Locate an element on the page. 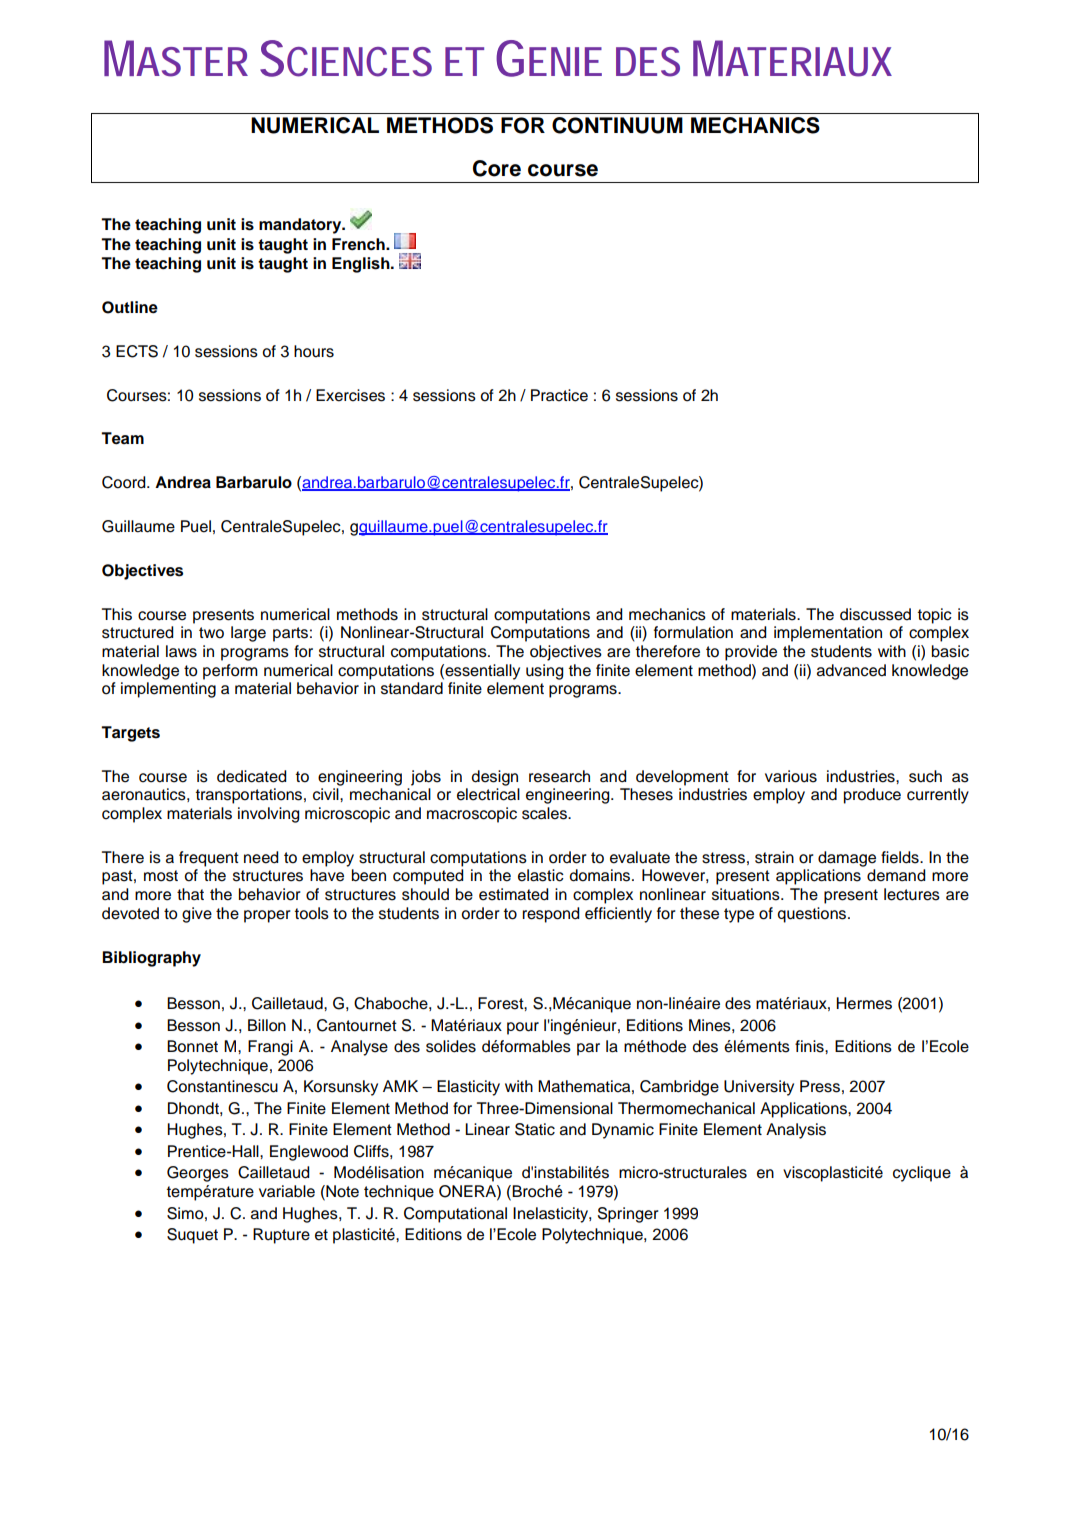 The height and width of the page is (1515, 1071). frequent is located at coordinates (209, 859).
